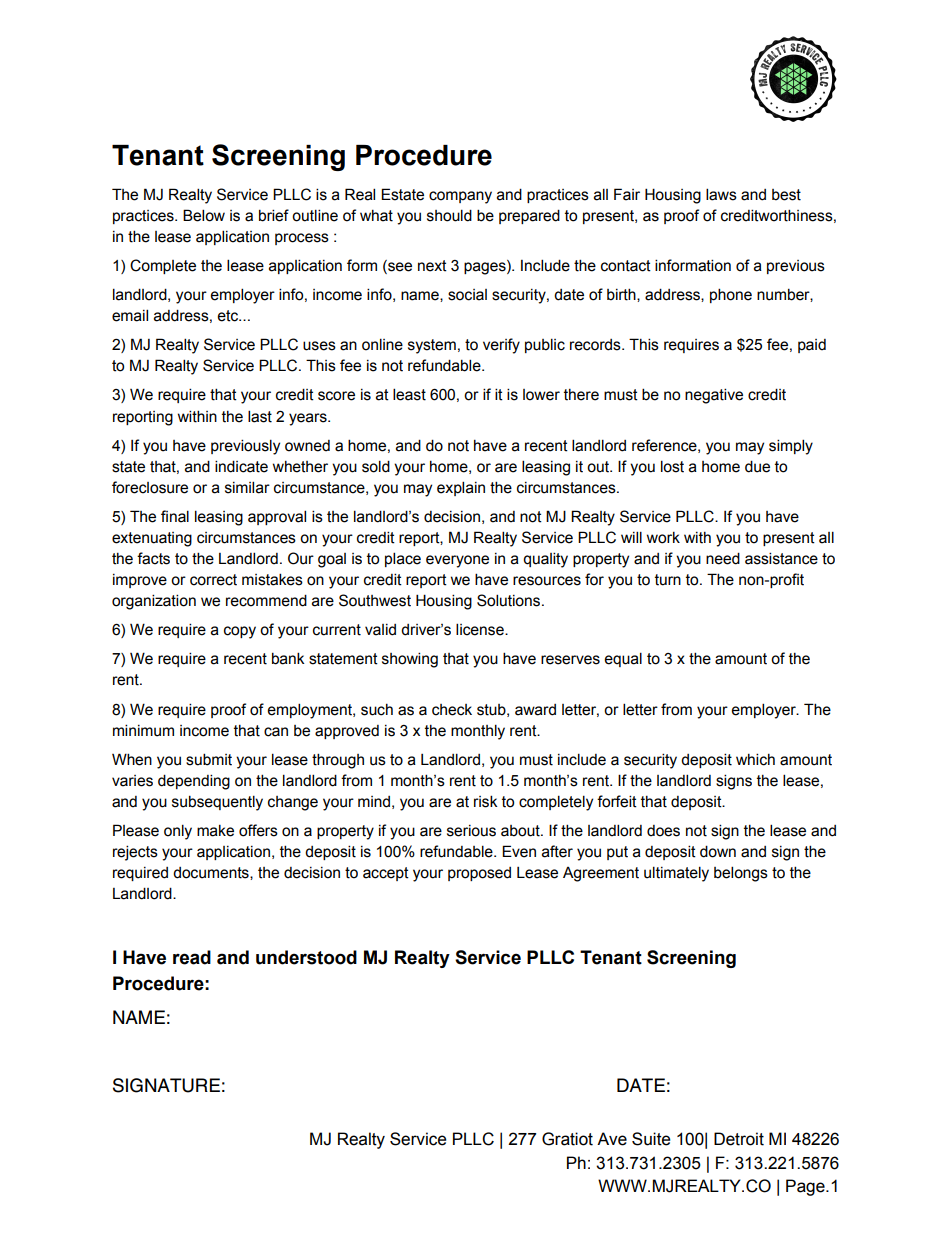 The width and height of the screenshot is (952, 1233). What do you see at coordinates (449, 215) in the screenshot?
I see `should` at bounding box center [449, 215].
